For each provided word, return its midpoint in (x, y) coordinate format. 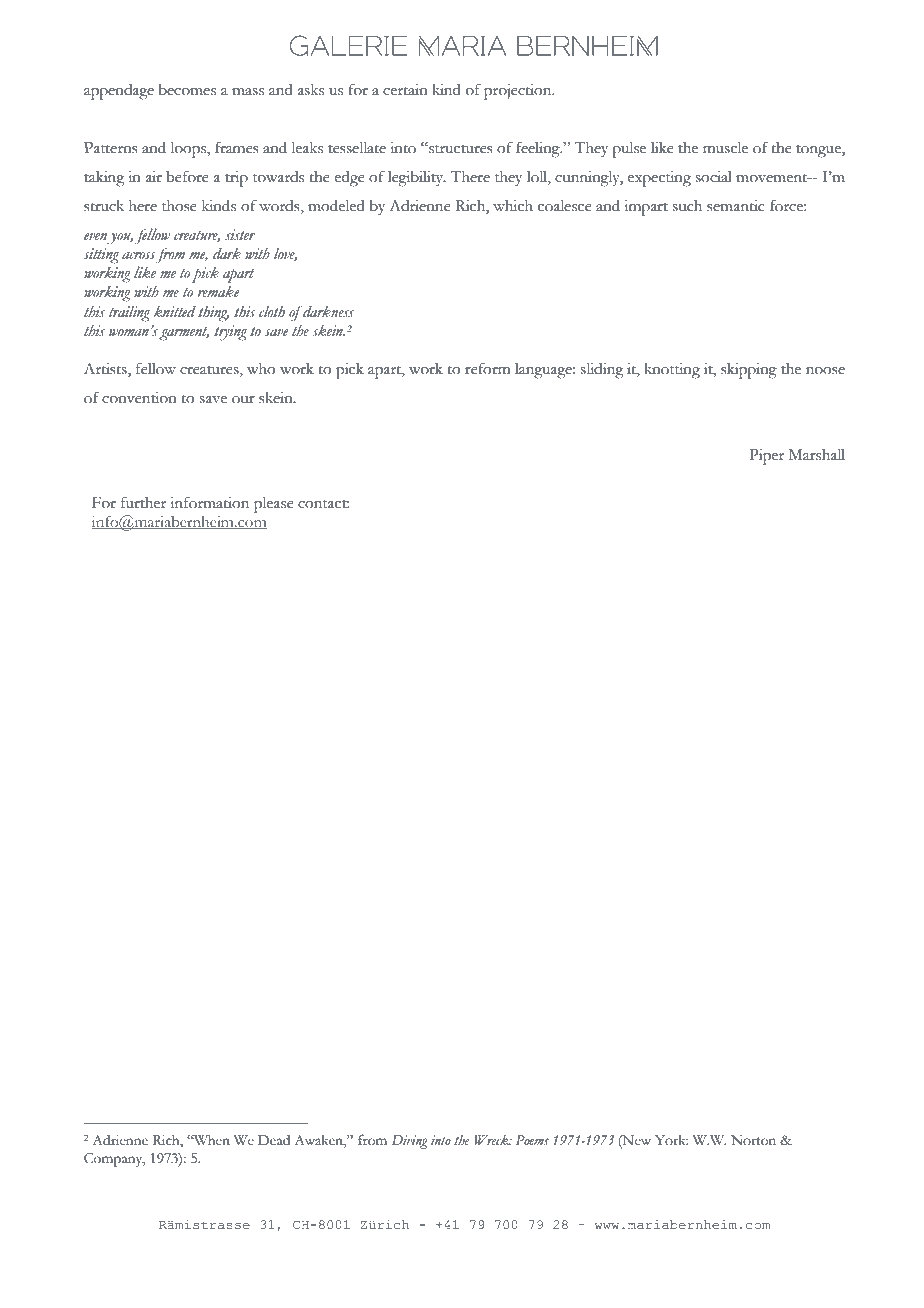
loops (189, 150)
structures (460, 148)
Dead (274, 1140)
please (274, 505)
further (143, 502)
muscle (725, 148)
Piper (766, 457)
